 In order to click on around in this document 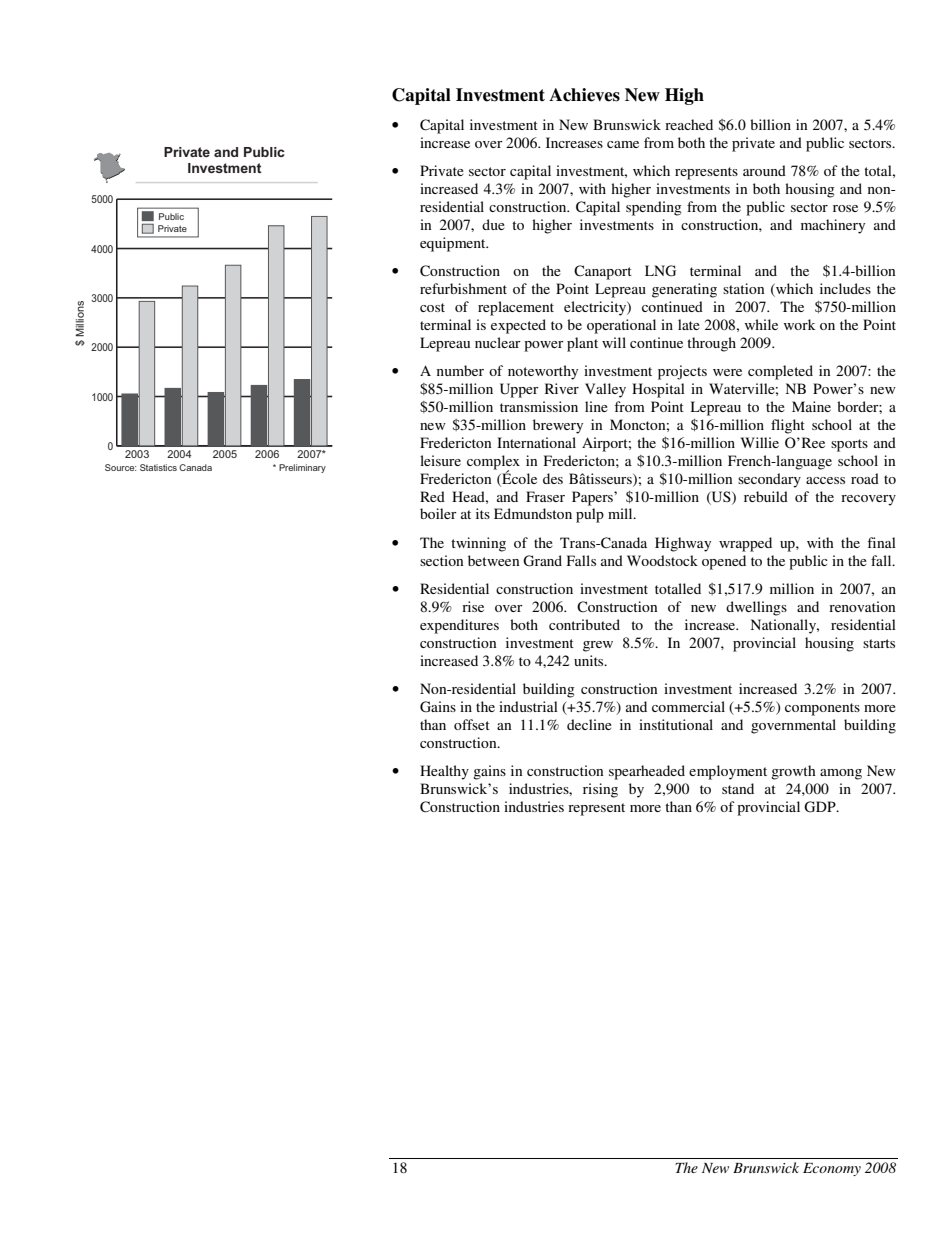, I will do `click(764, 170)`.
